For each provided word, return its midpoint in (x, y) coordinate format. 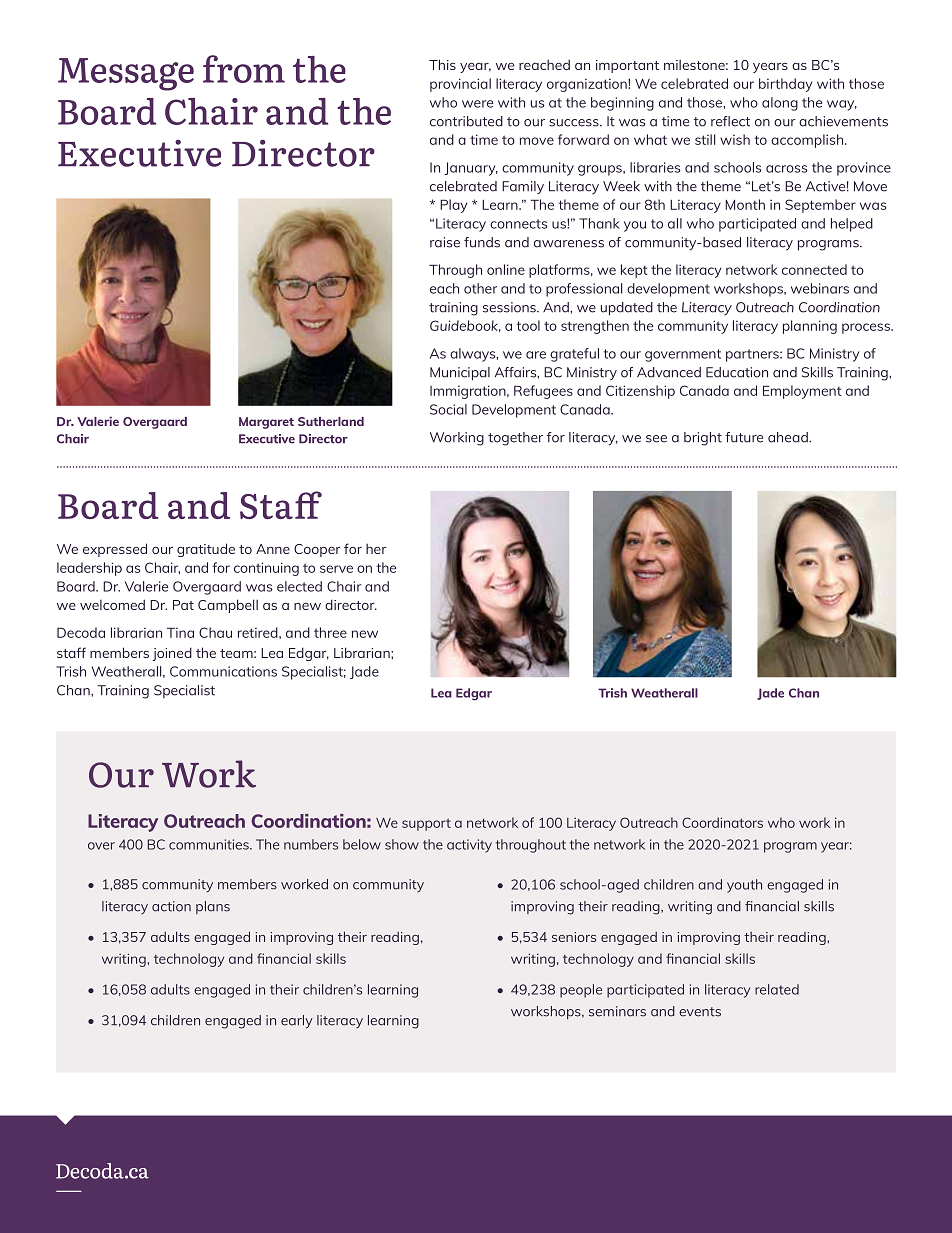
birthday (785, 85)
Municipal (460, 374)
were (477, 104)
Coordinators (722, 822)
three (330, 632)
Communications (223, 671)
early (297, 1022)
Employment (802, 392)
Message (126, 74)
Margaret (266, 423)
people (581, 991)
